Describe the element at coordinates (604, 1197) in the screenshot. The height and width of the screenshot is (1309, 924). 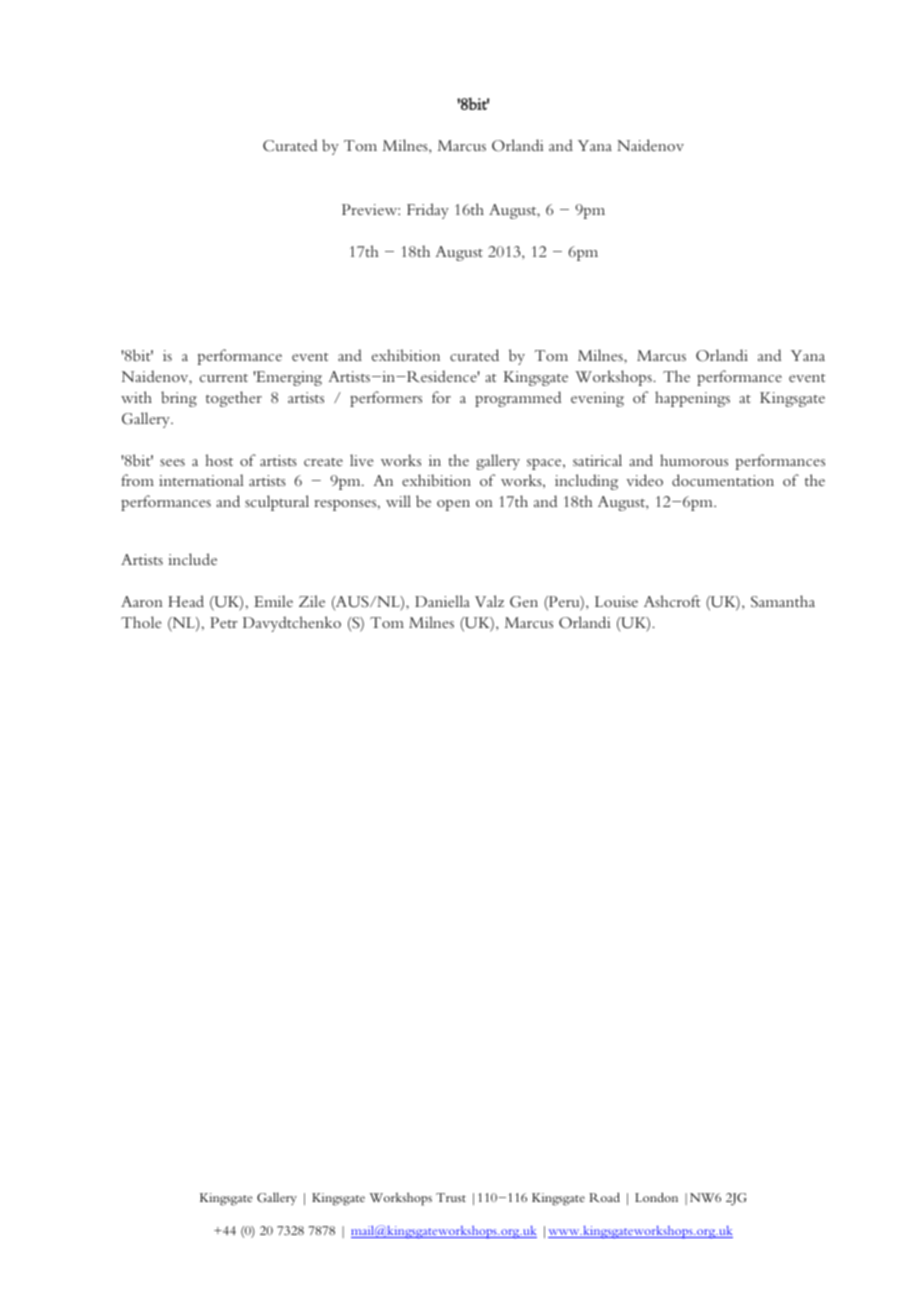
I see `Road` at that location.
